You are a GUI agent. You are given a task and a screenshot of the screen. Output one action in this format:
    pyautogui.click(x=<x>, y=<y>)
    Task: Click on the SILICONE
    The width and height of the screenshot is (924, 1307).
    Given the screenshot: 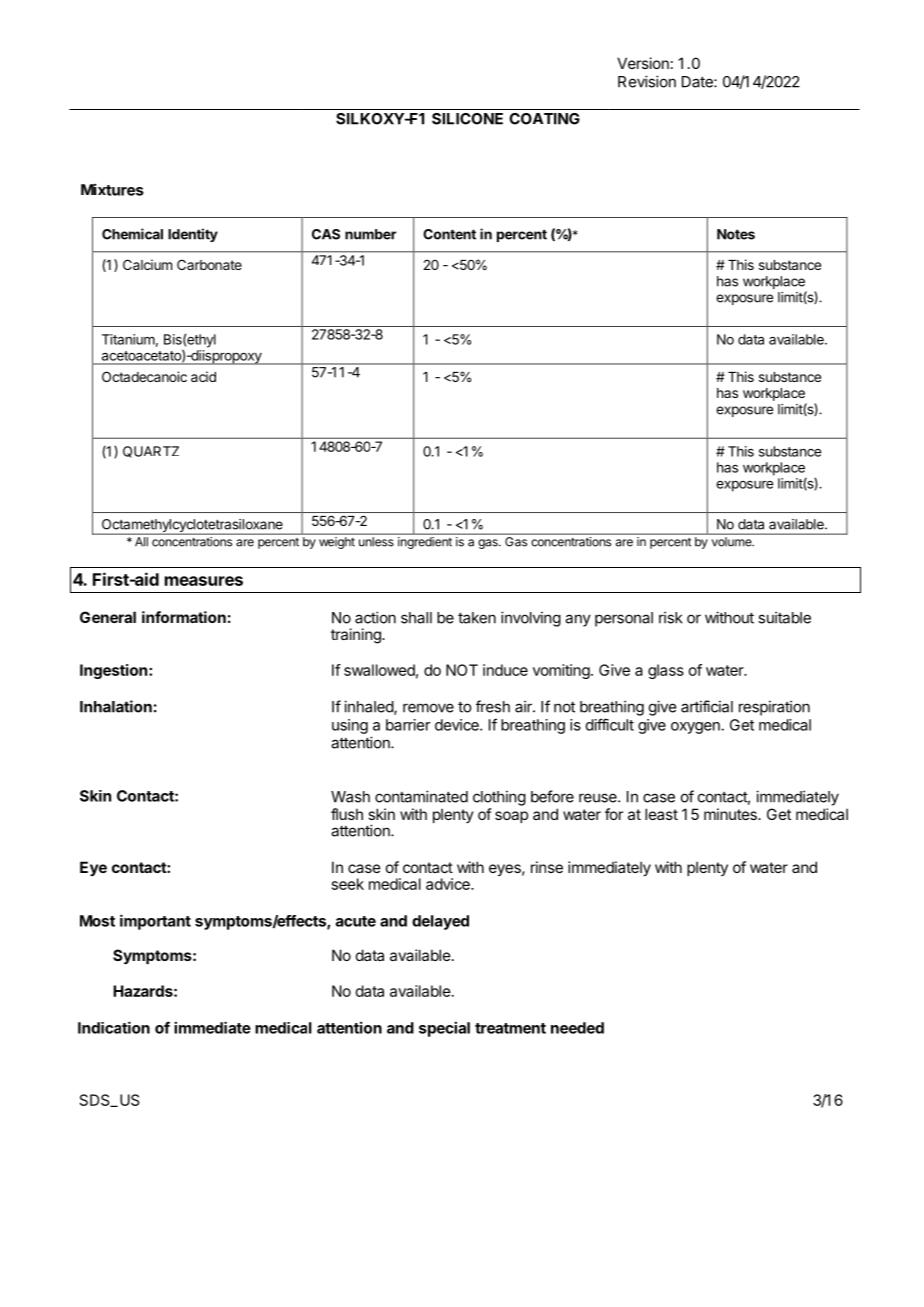 What is the action you would take?
    pyautogui.click(x=467, y=119)
